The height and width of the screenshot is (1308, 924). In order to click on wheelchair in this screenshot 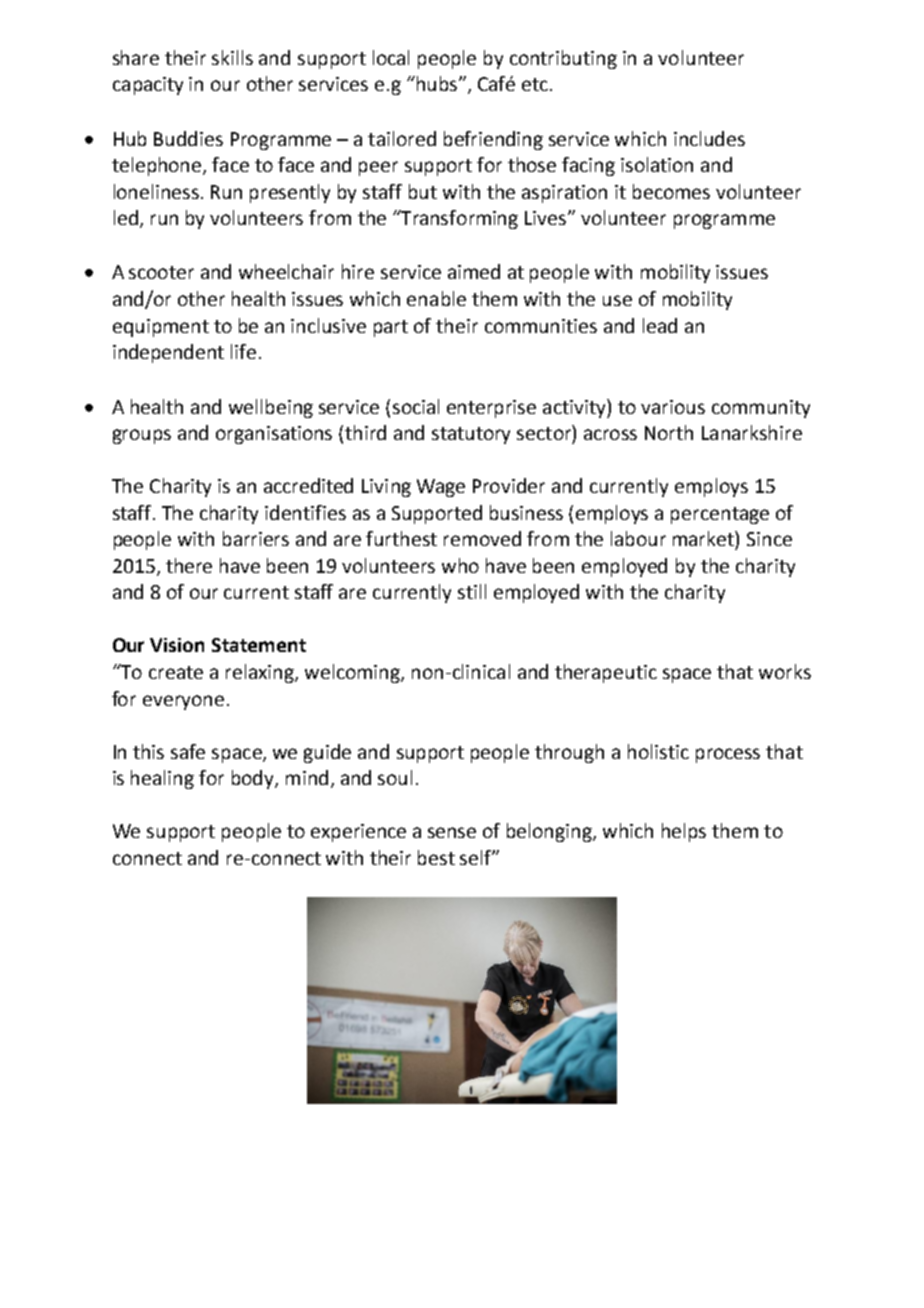, I will do `click(286, 271)`.
